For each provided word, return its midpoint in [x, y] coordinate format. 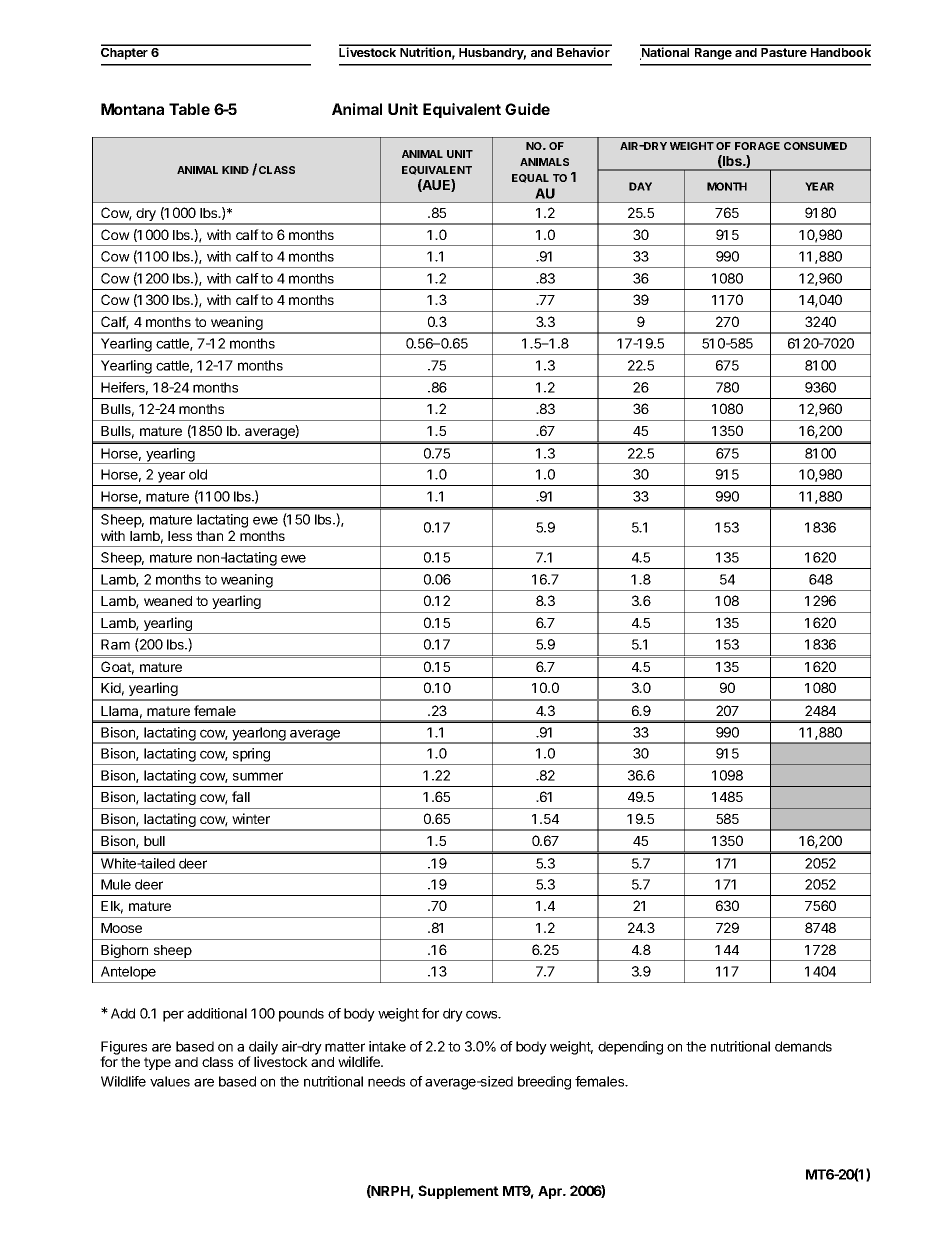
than [209, 536]
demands [803, 1046]
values [170, 1081]
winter [251, 818]
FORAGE [757, 146]
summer [258, 776]
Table [189, 109]
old [198, 474]
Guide [527, 109]
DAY [640, 186]
